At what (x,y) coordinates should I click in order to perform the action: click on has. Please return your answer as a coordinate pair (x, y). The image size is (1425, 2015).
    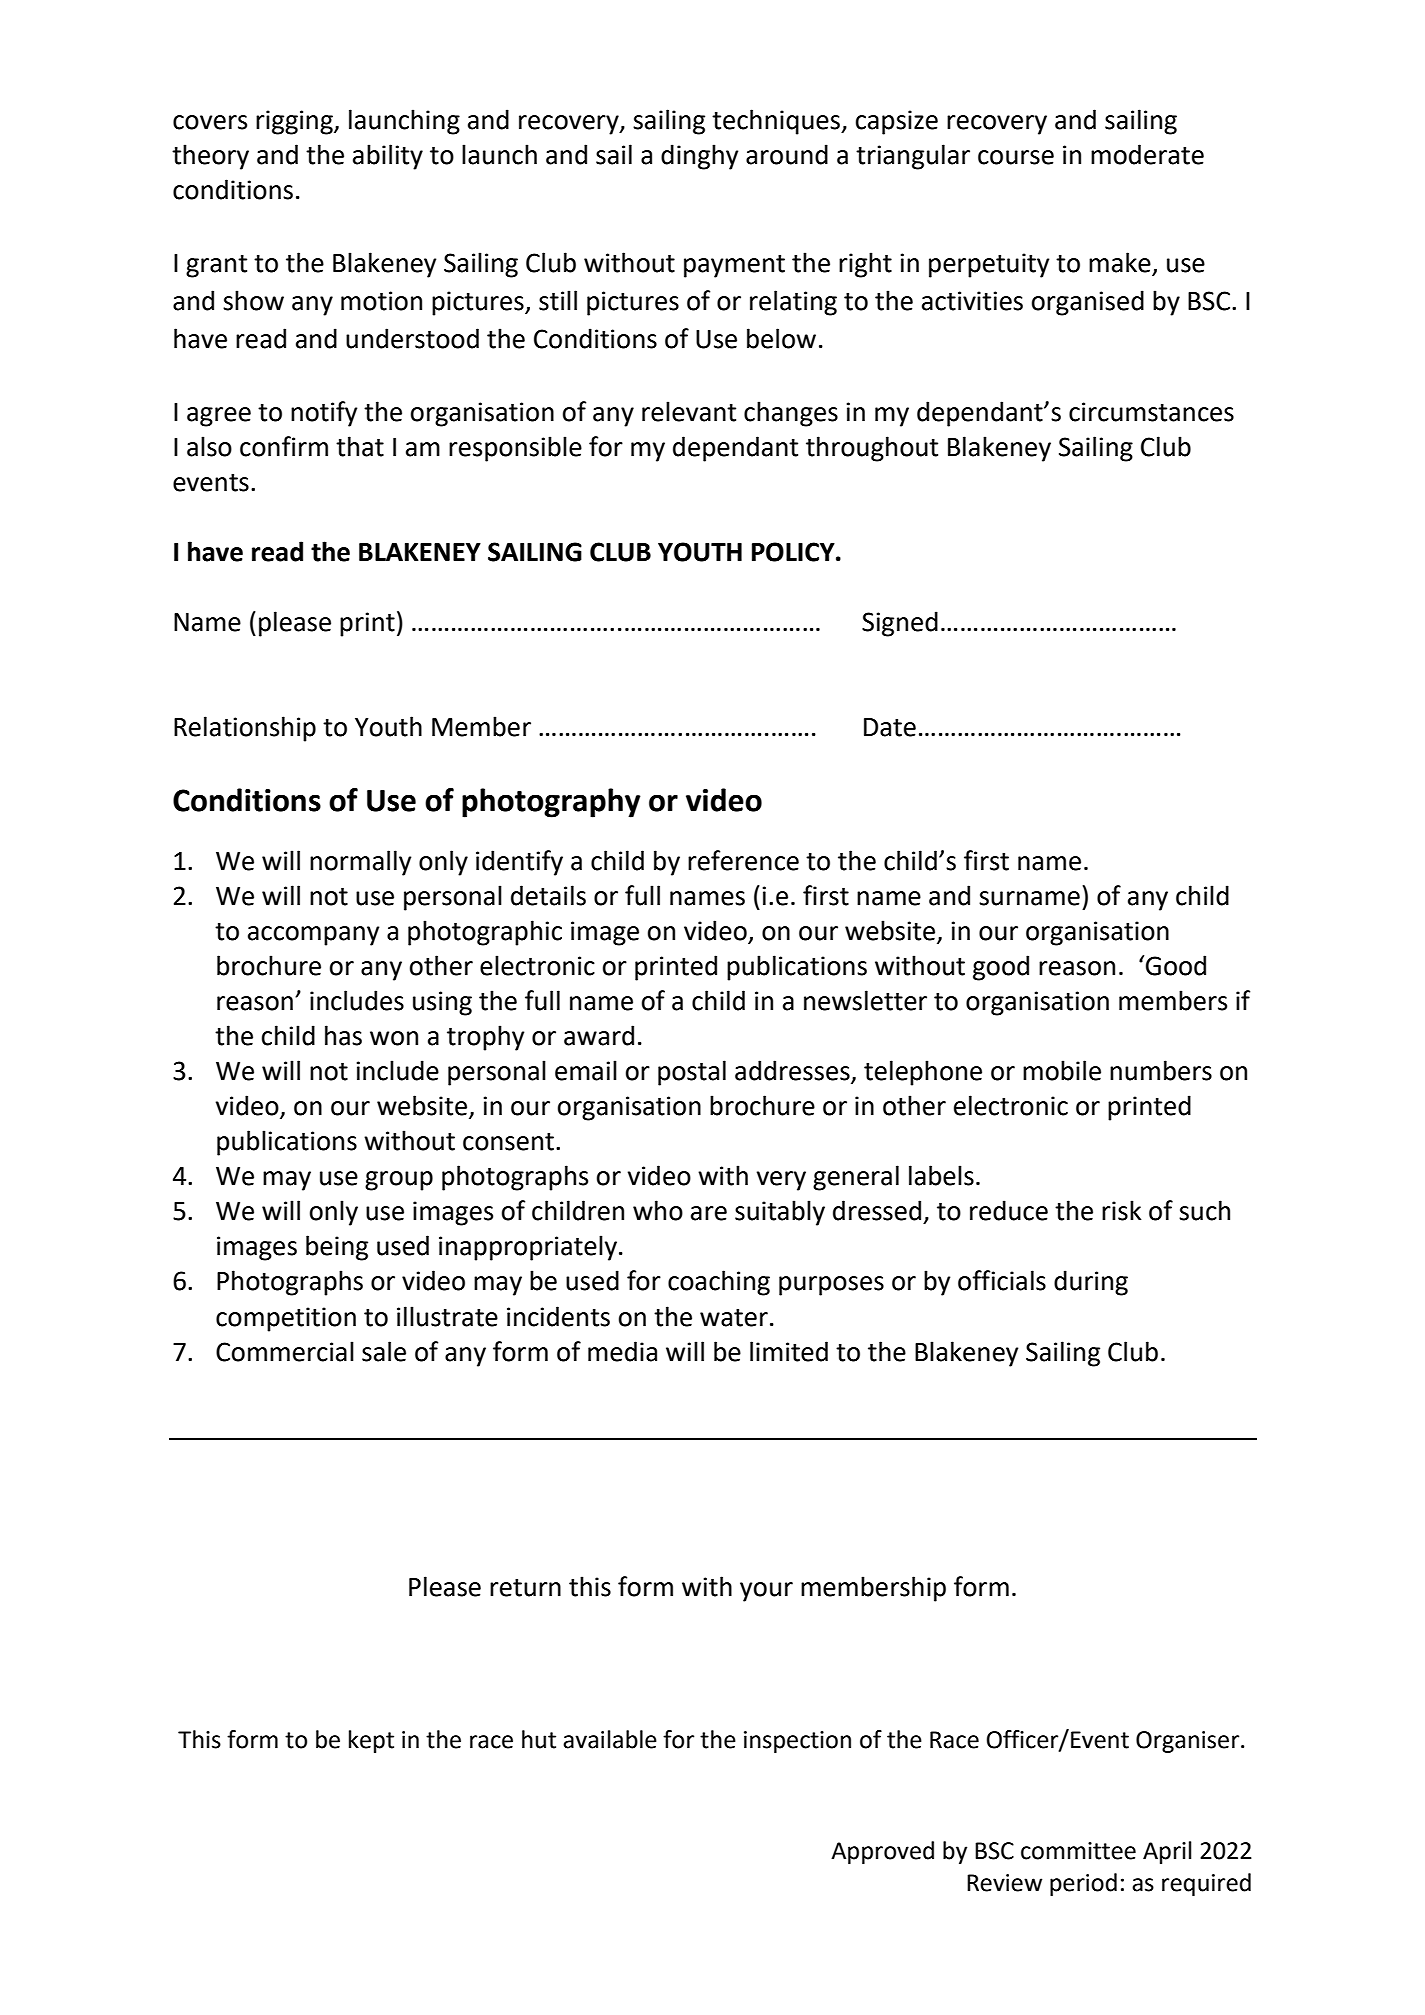
    Looking at the image, I should click on (343, 1035).
